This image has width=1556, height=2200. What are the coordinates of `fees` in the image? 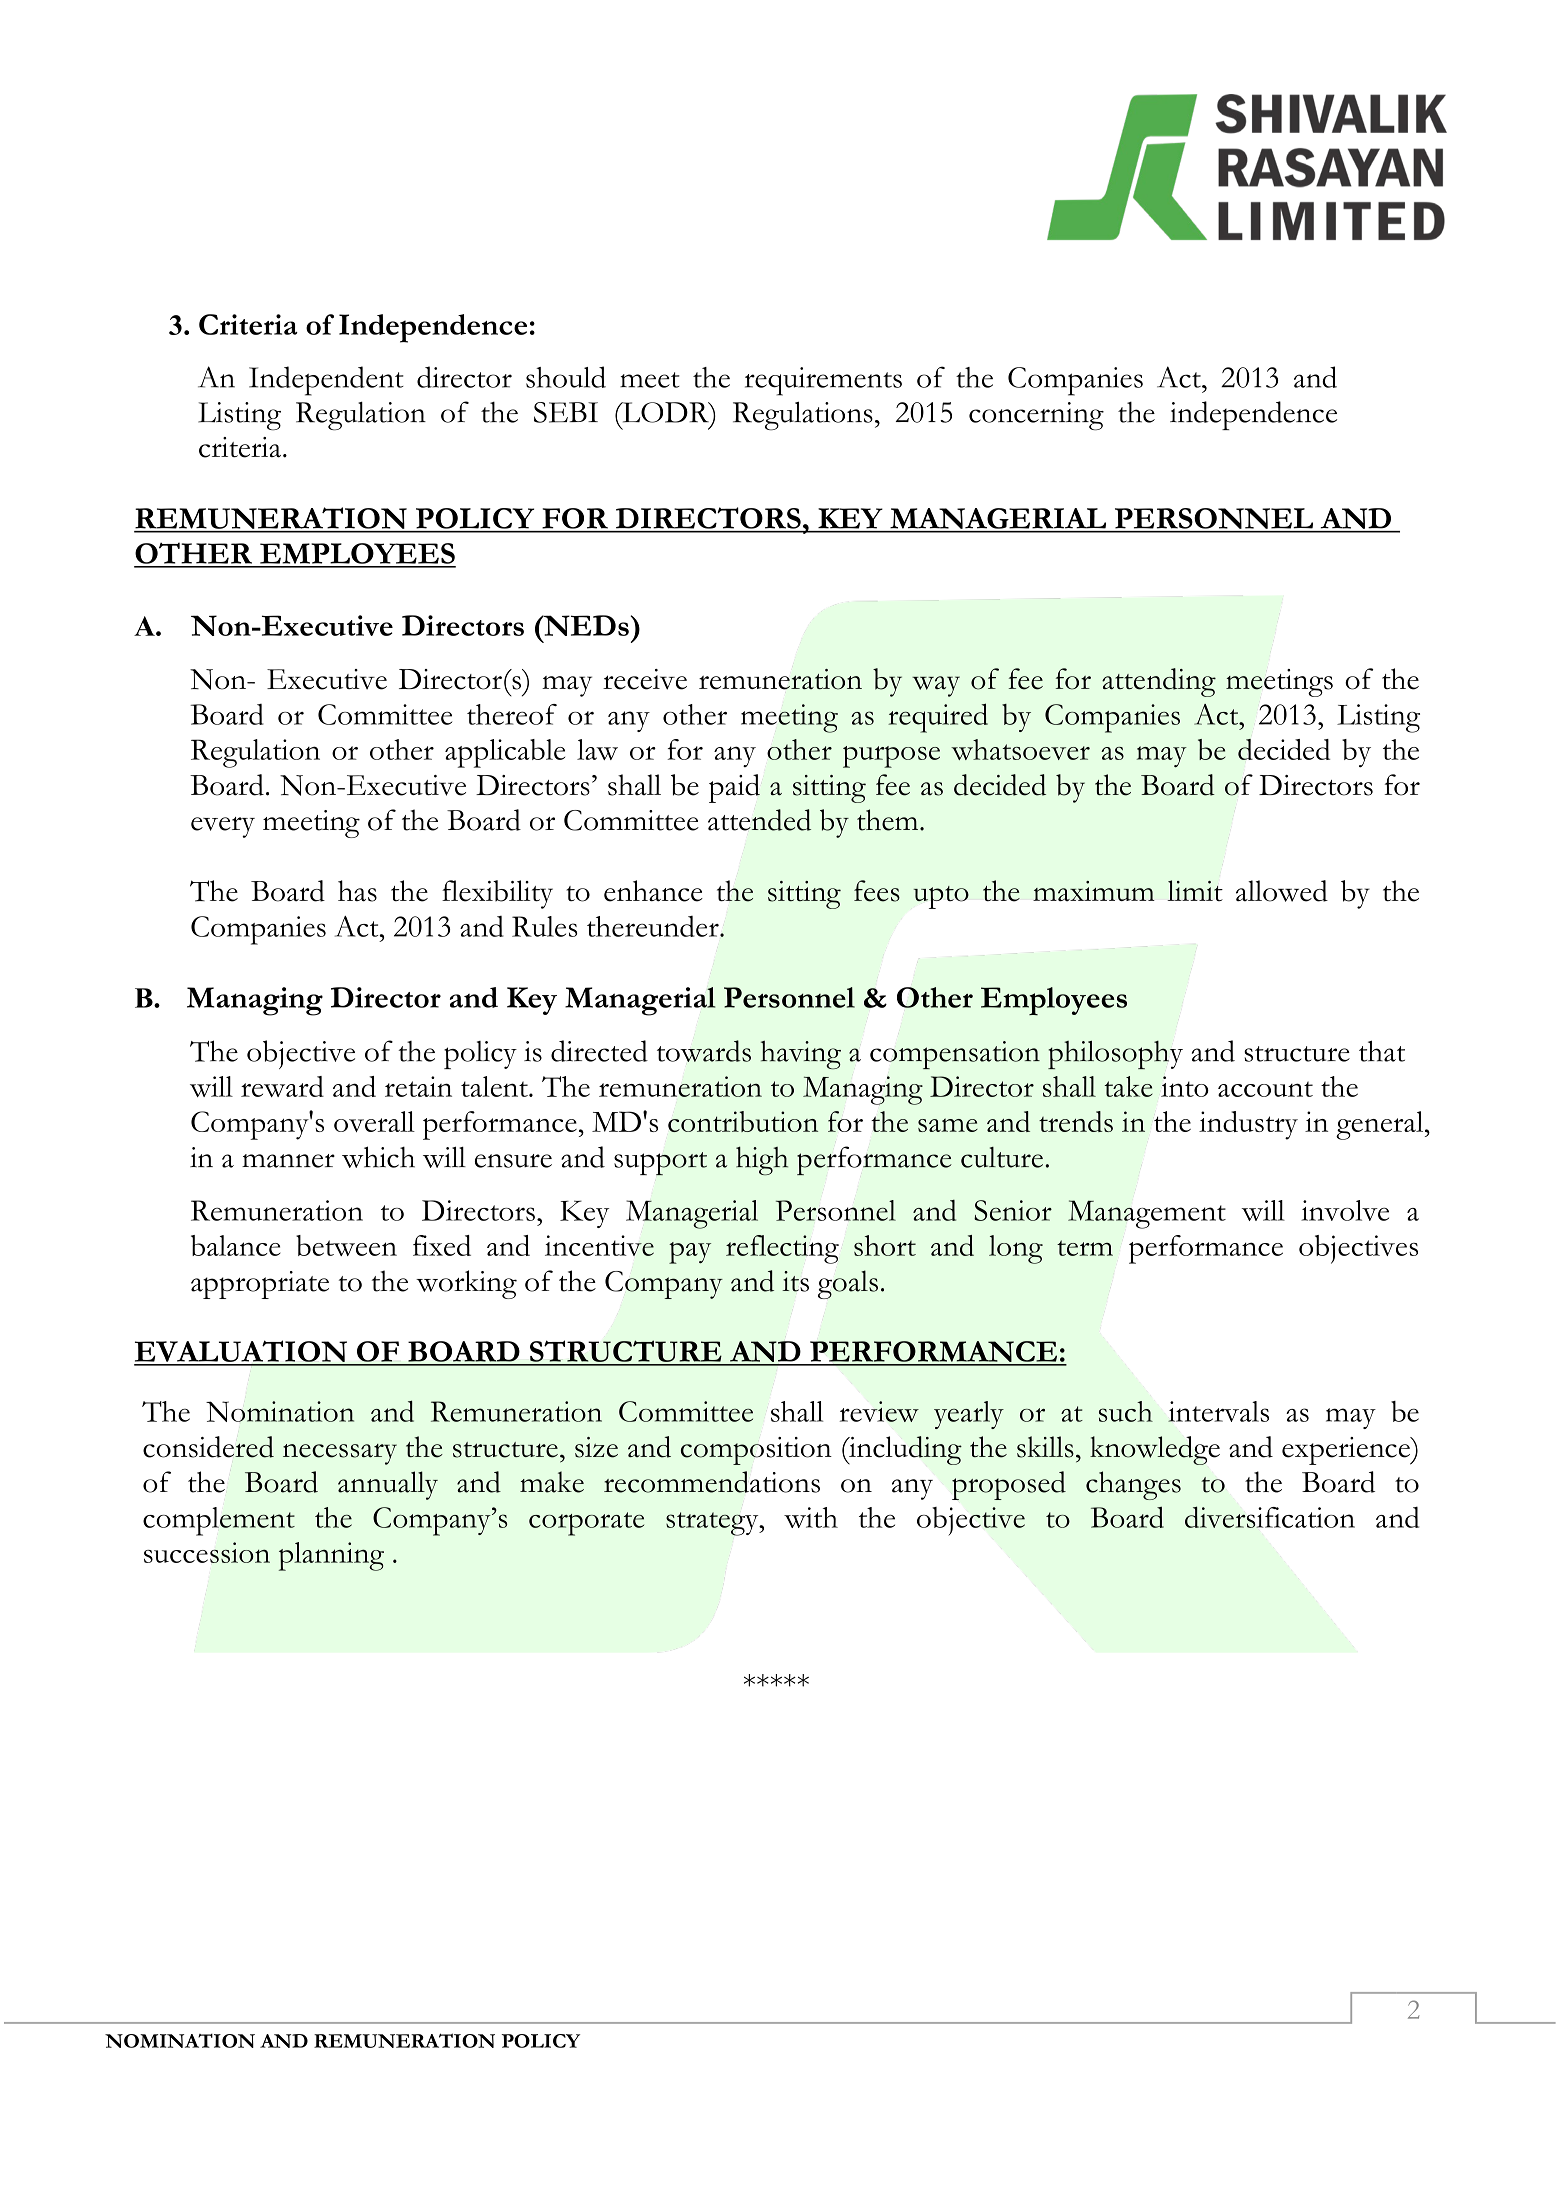 It's located at (877, 891).
